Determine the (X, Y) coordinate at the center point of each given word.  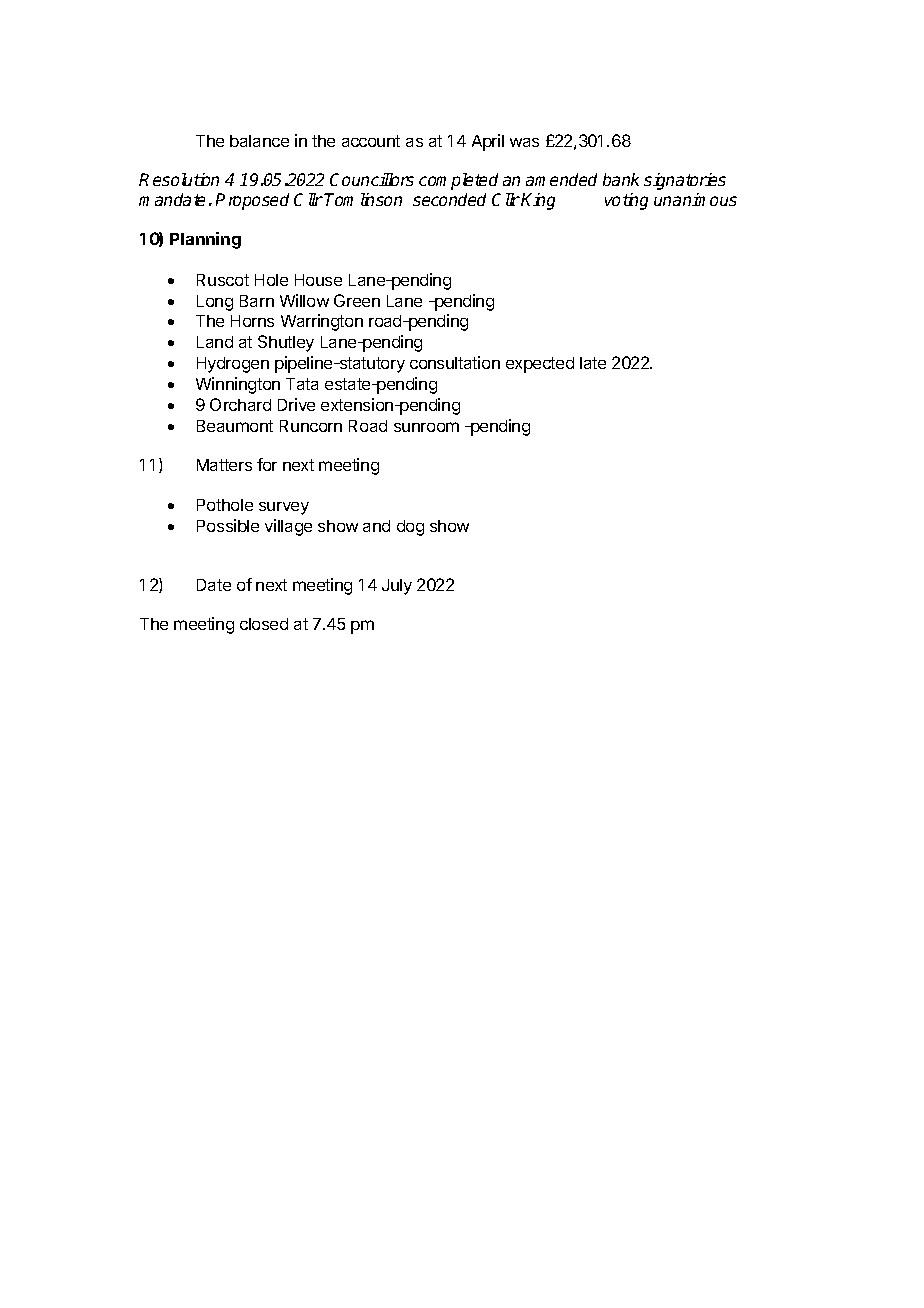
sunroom (426, 427)
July (397, 587)
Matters (224, 465)
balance (259, 141)
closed (264, 624)
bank (621, 179)
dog (410, 528)
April (488, 142)
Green (357, 300)
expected (540, 365)
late (593, 363)
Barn (257, 301)
